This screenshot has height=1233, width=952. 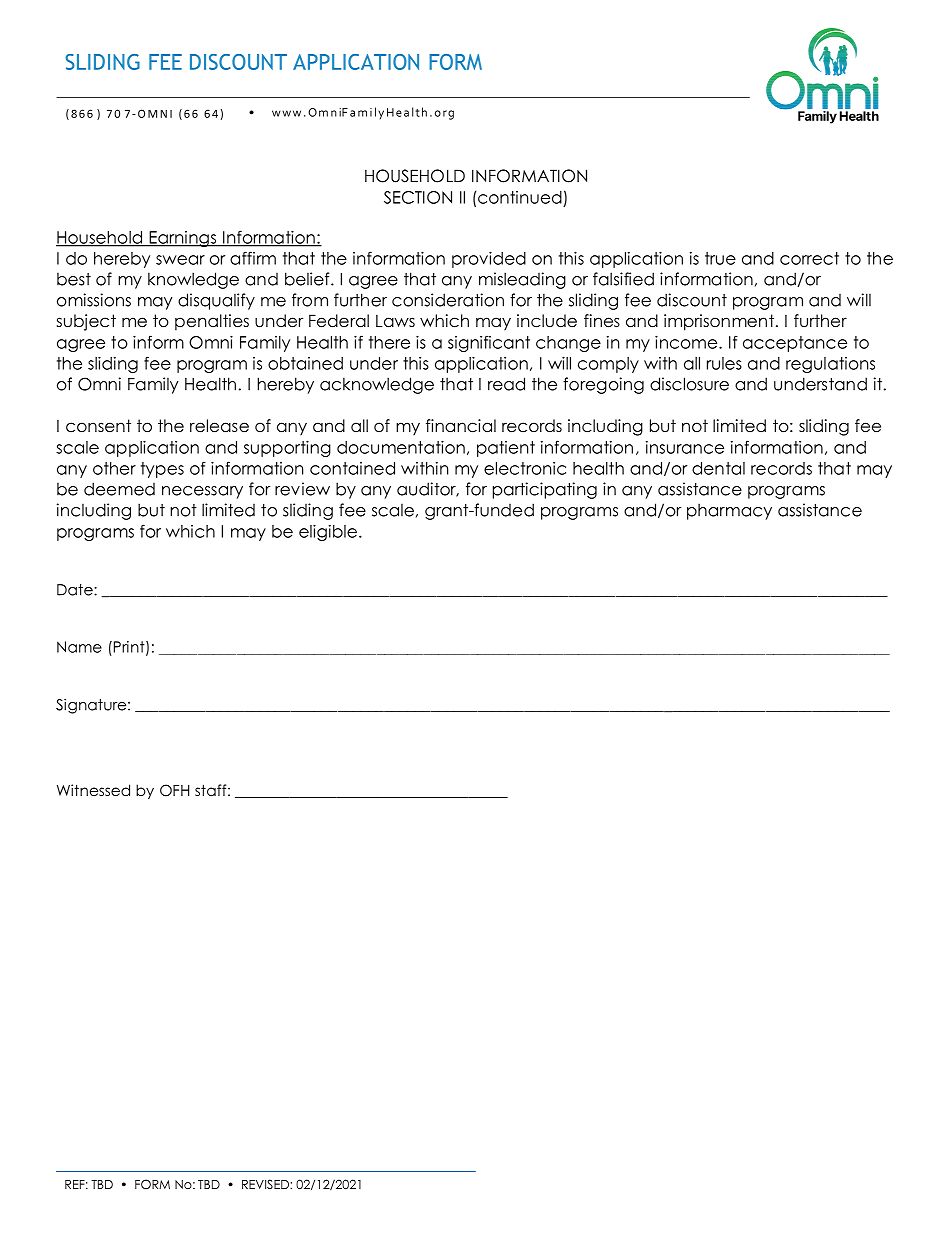 I want to click on participating, so click(x=545, y=490).
